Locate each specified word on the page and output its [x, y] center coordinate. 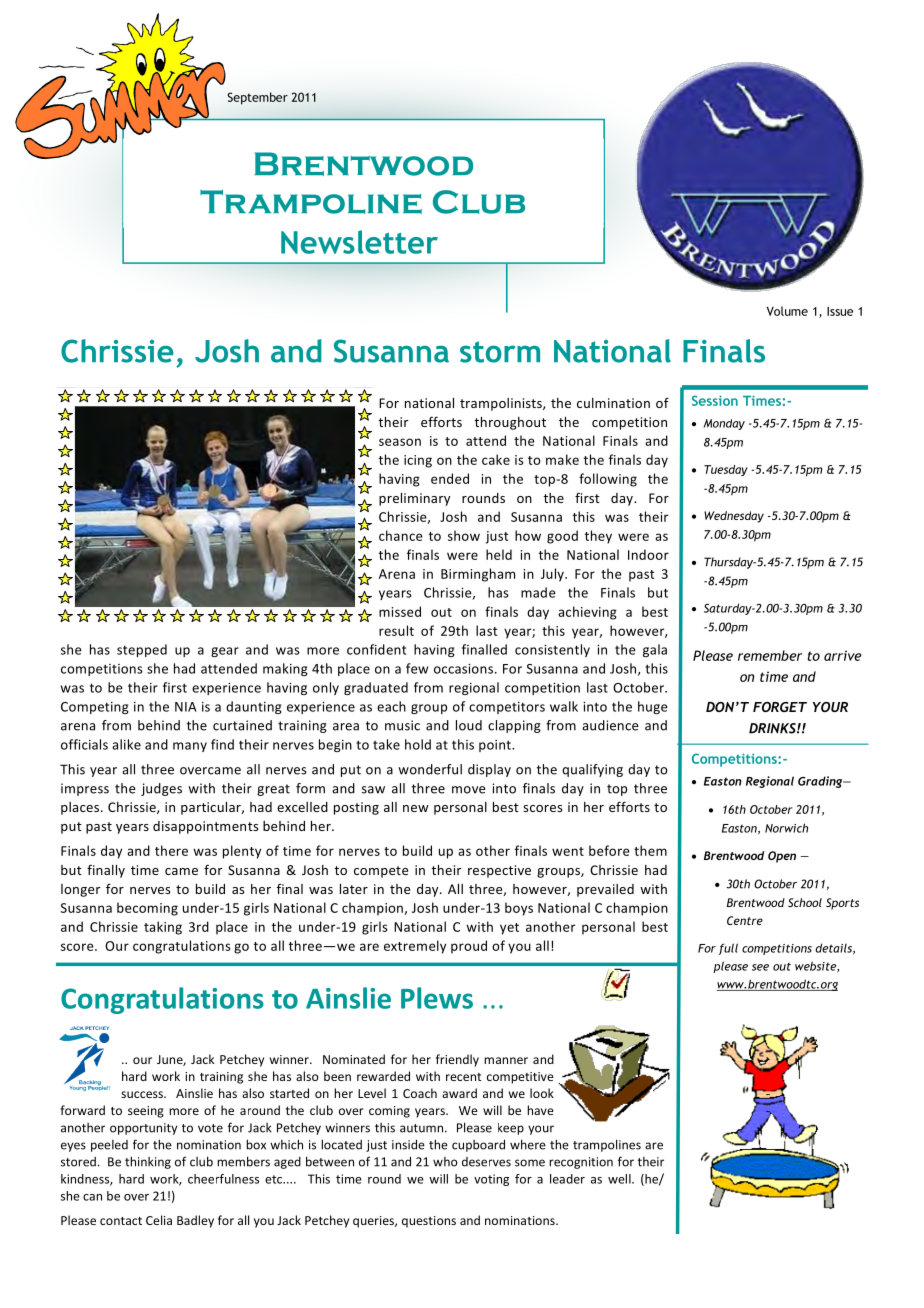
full [728, 949]
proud [469, 947]
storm [500, 352]
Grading [821, 782]
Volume [787, 311]
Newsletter [359, 242]
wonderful [430, 769]
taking [163, 928]
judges [161, 789]
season [400, 442]
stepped [142, 650]
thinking [148, 1162]
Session [715, 400]
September [258, 98]
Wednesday [734, 517]
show [464, 535]
